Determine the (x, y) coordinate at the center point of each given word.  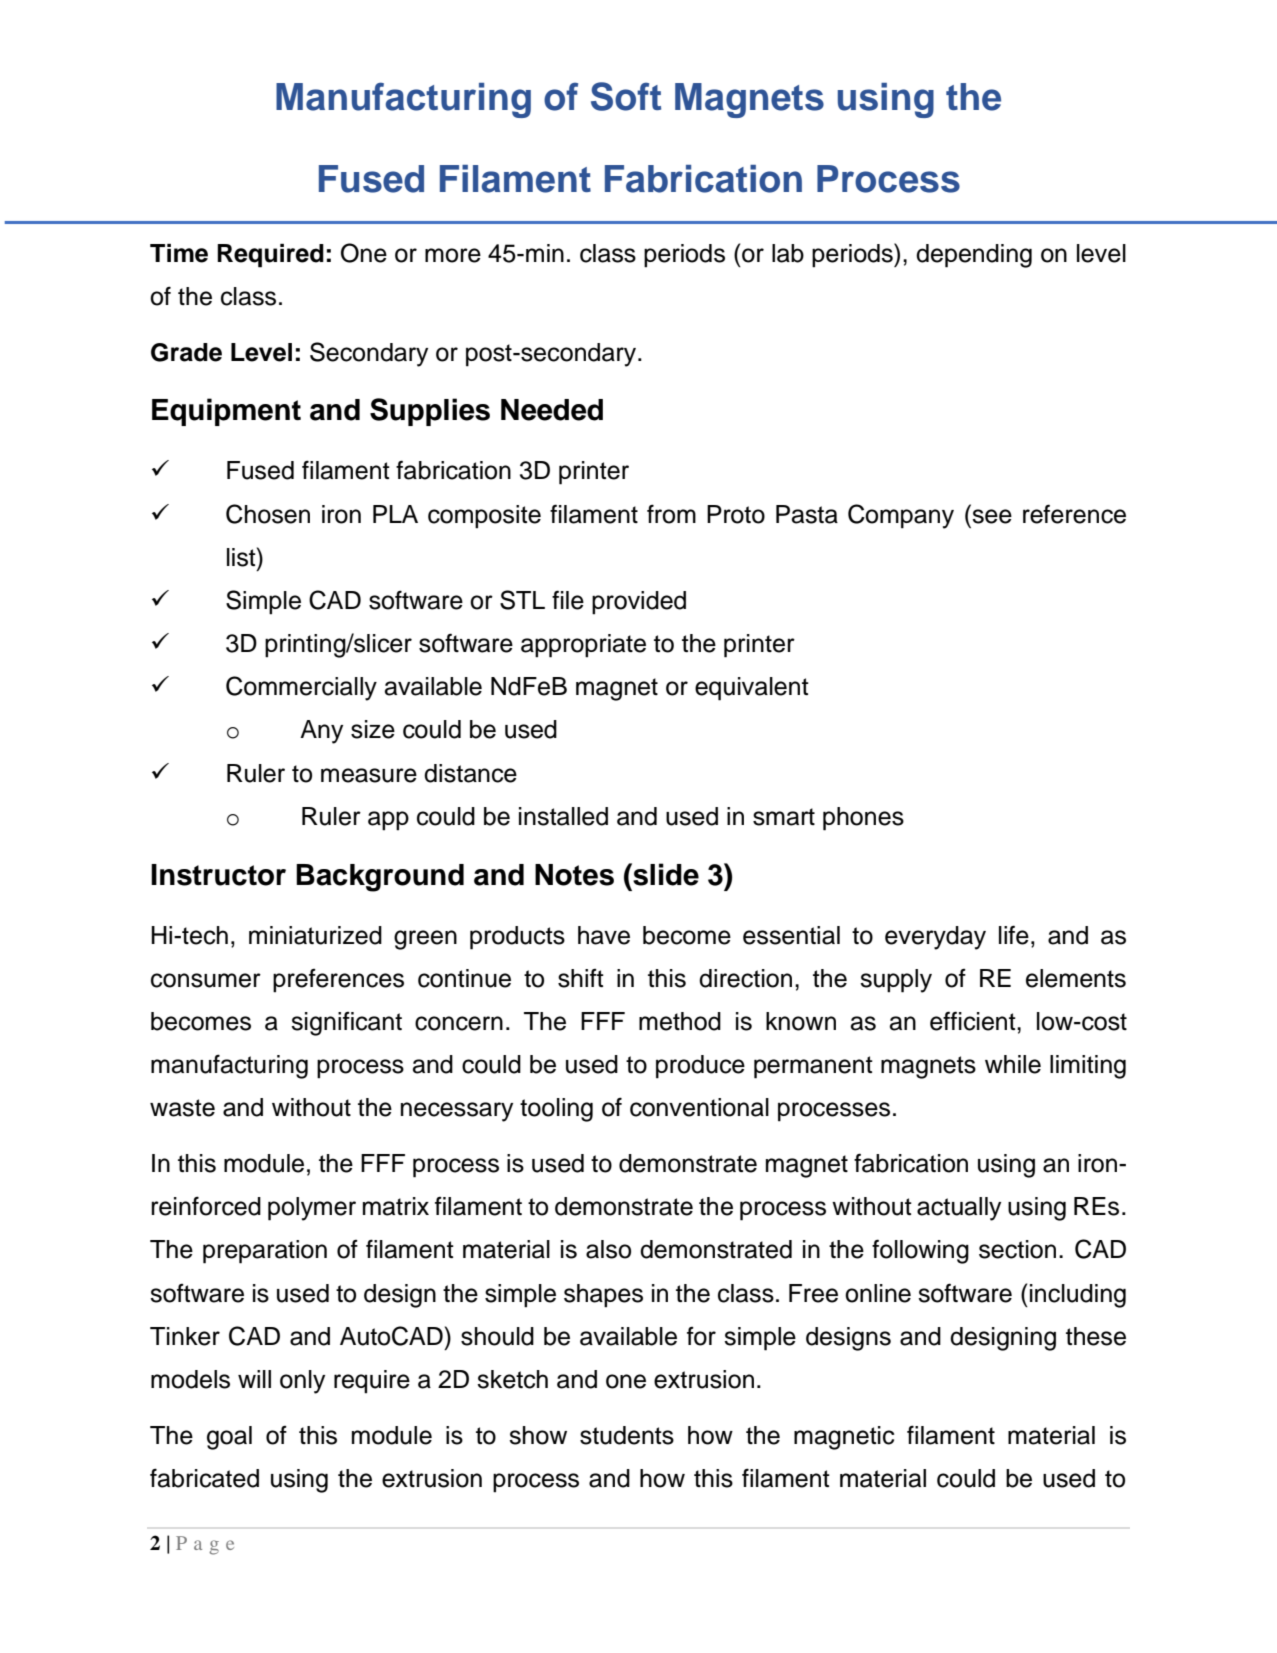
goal (229, 1438)
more (453, 255)
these (1096, 1336)
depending (974, 256)
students (627, 1435)
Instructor (218, 875)
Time (179, 253)
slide (665, 874)
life (1014, 935)
